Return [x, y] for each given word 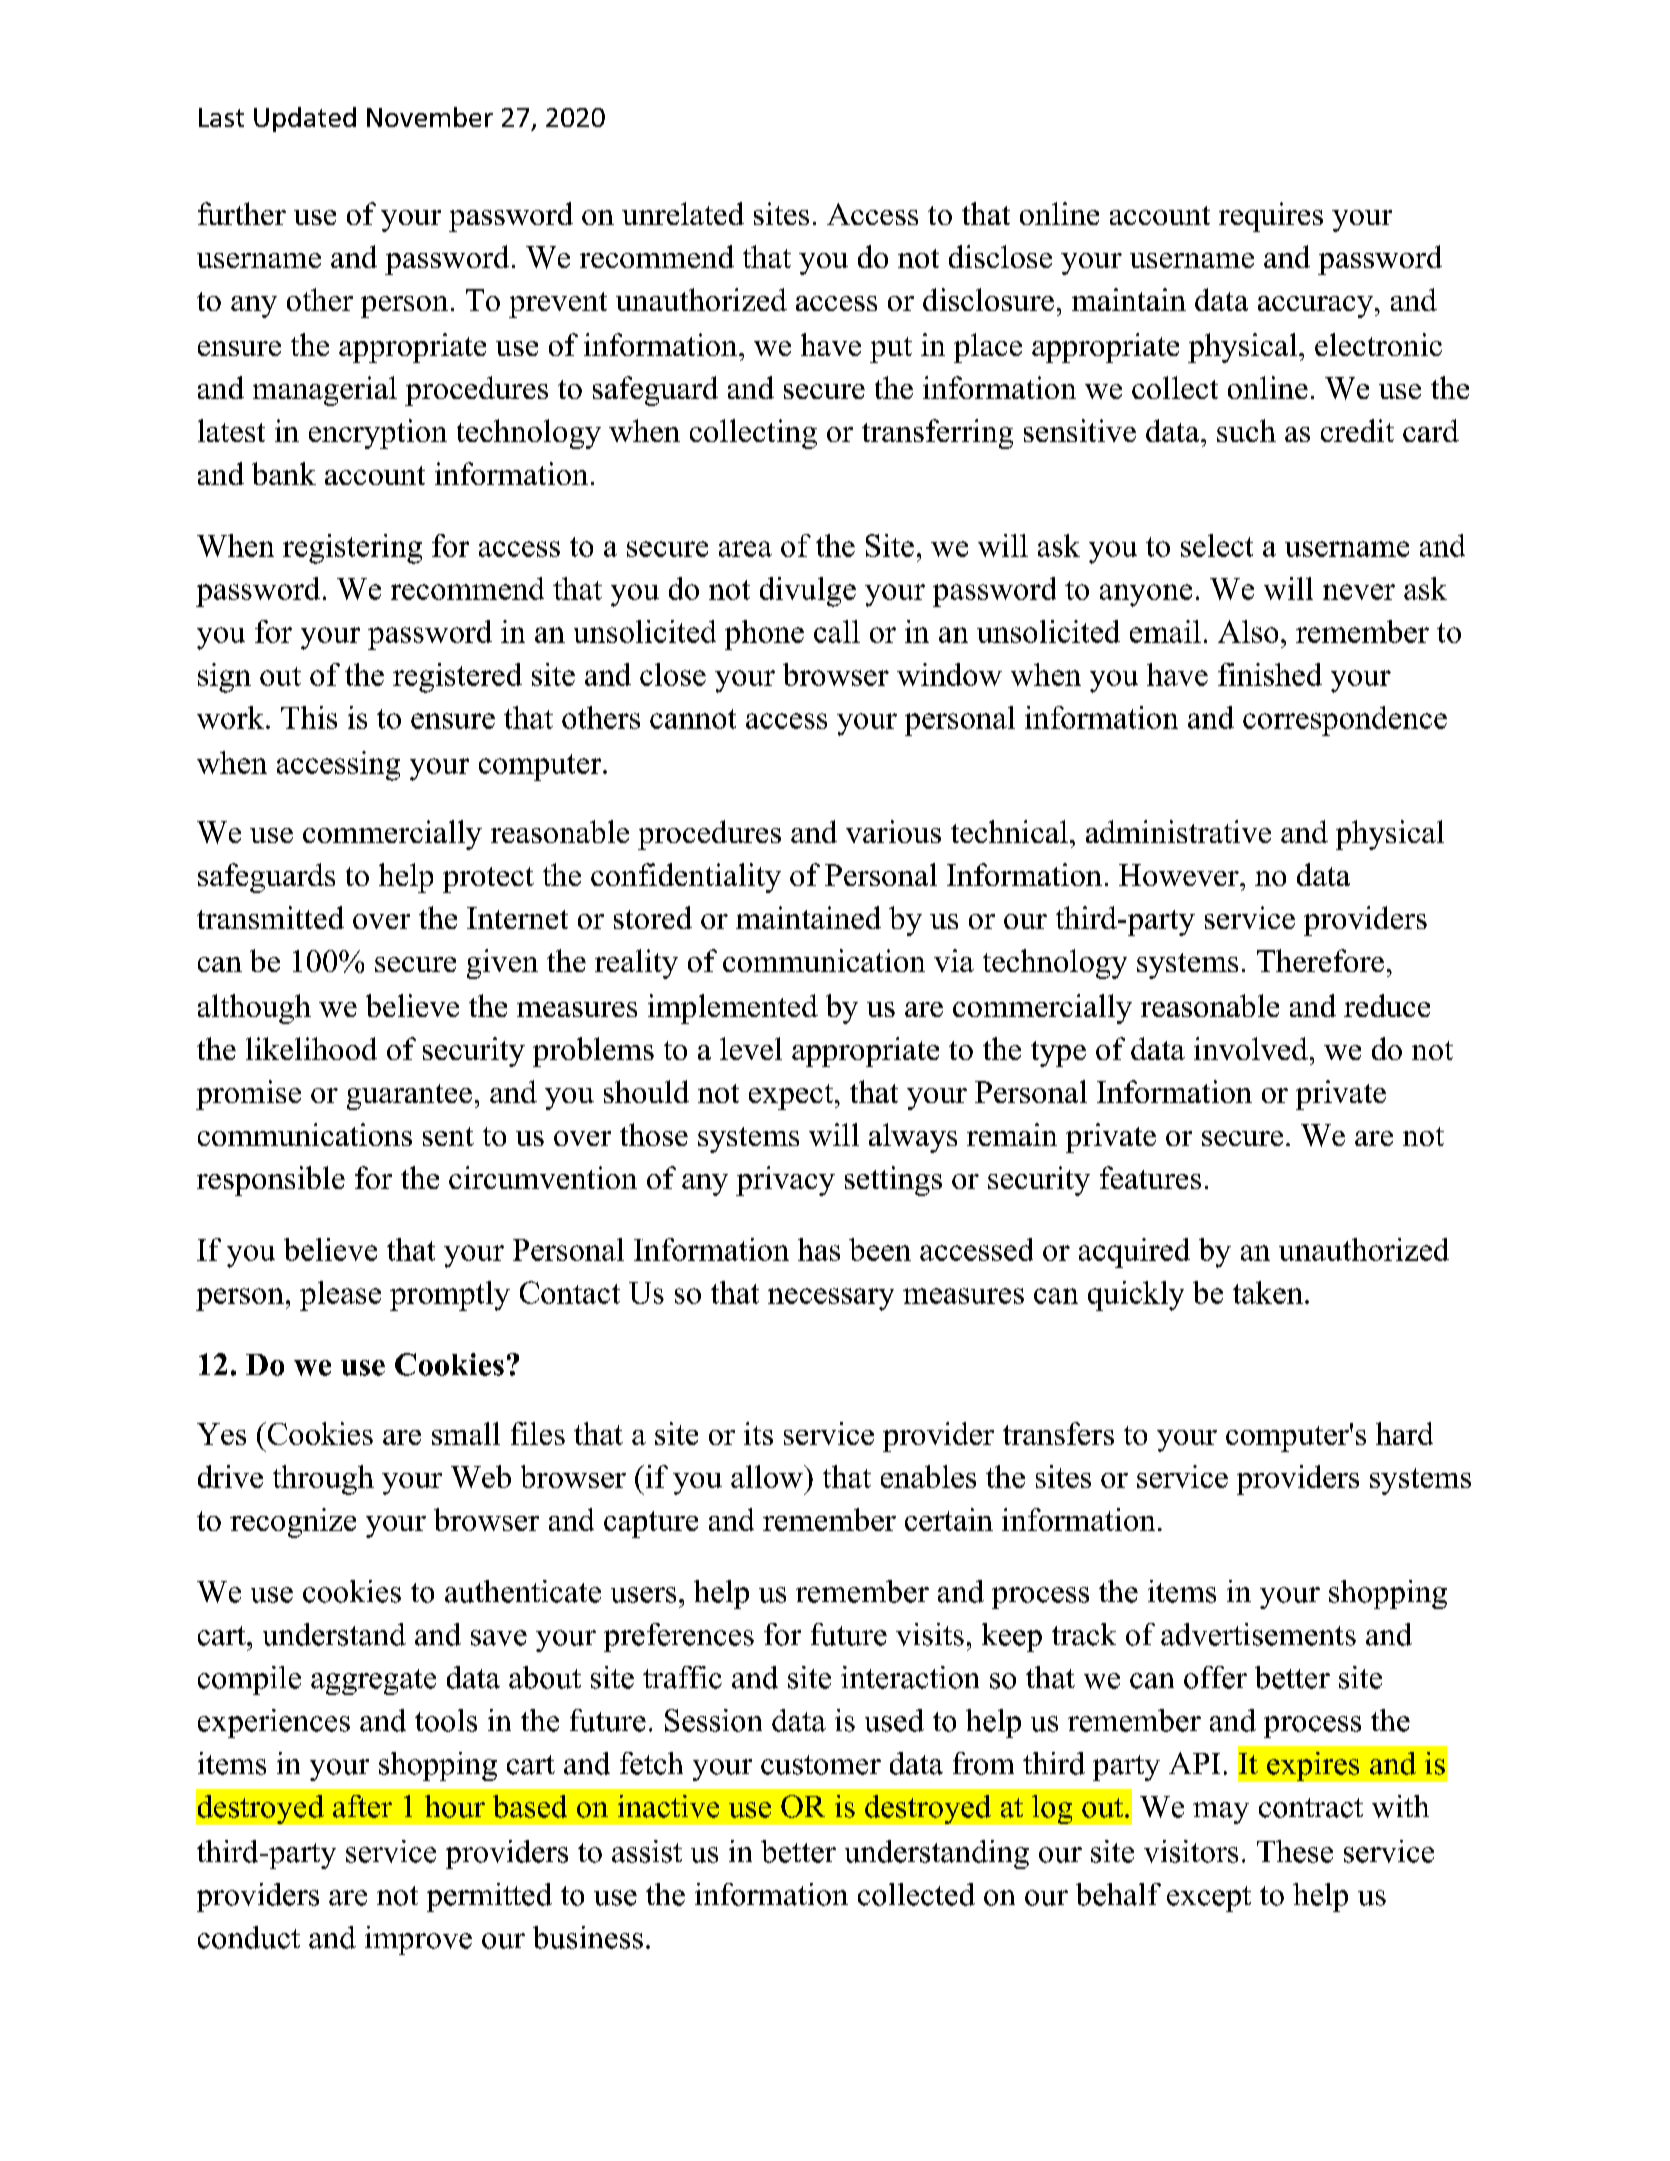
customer [821, 1765]
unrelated [683, 213]
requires [1271, 217]
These [1295, 1851]
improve [418, 1940]
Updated [305, 119]
